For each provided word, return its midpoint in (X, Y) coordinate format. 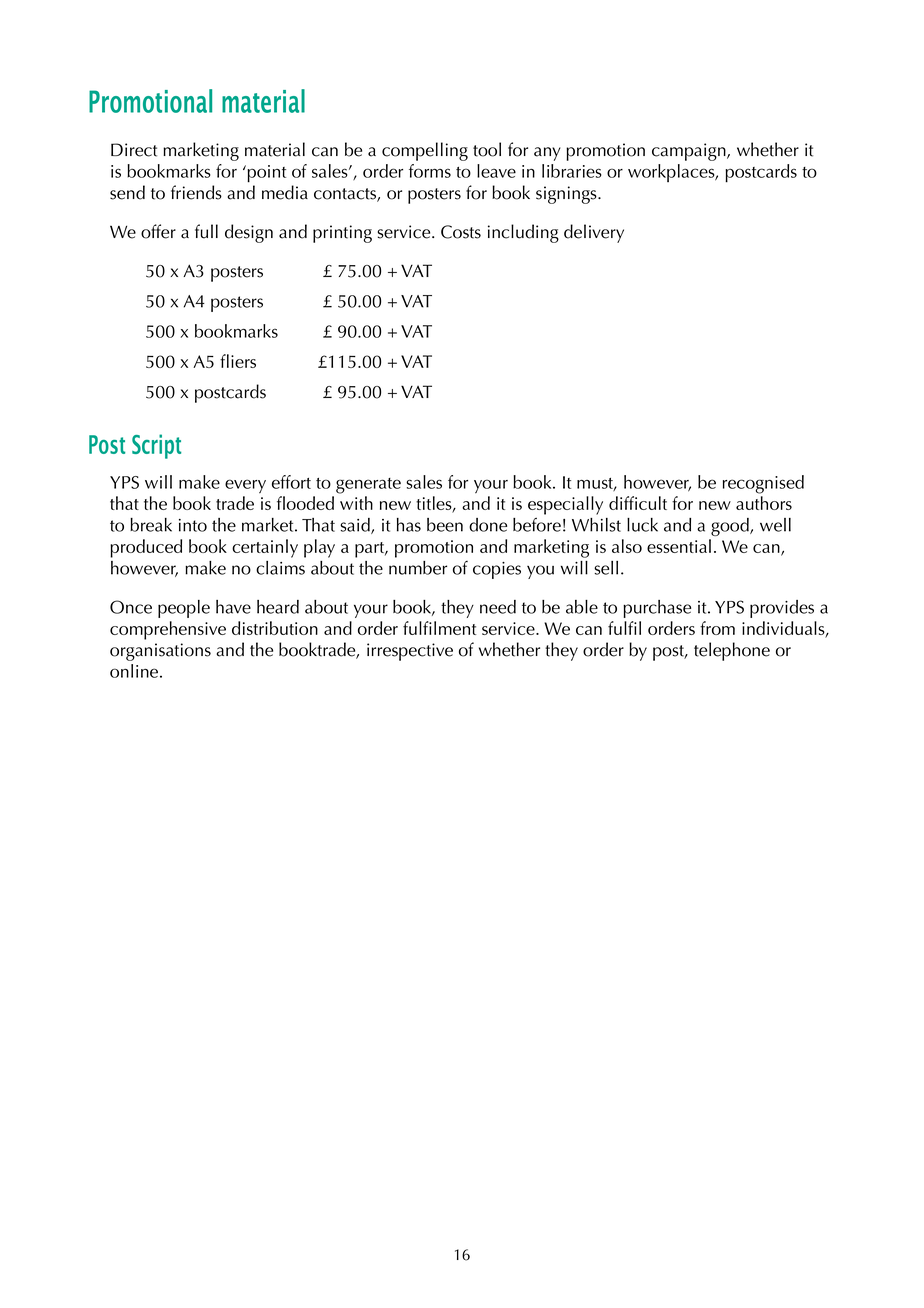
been (445, 525)
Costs (461, 232)
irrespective (410, 652)
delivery (594, 233)
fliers (238, 361)
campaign (690, 152)
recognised (763, 484)
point (265, 174)
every (245, 486)
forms (430, 171)
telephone (732, 651)
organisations (160, 652)
